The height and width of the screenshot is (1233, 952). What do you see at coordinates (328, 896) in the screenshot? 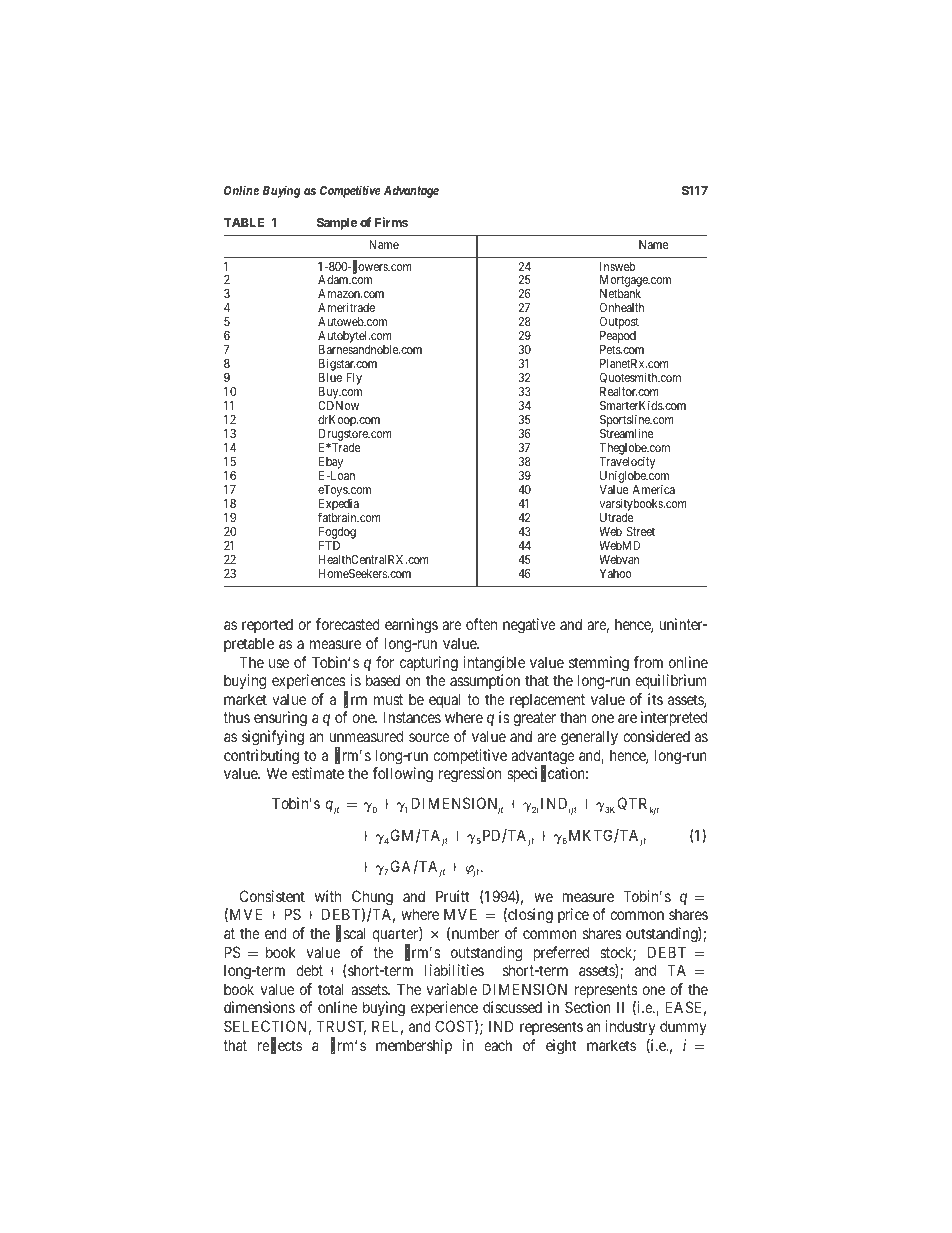
I see `with` at bounding box center [328, 896].
